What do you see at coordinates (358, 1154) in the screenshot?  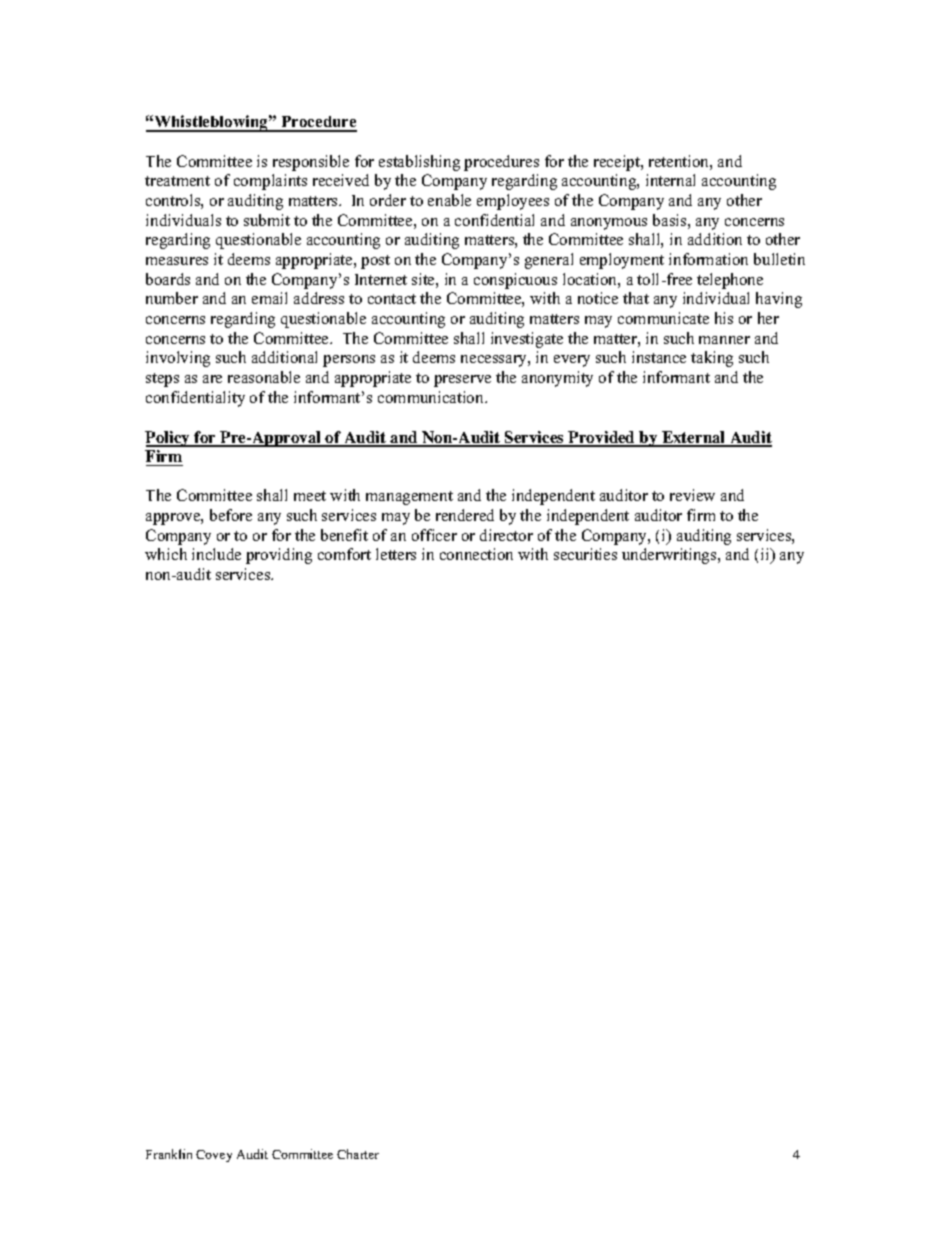 I see `Charter` at bounding box center [358, 1154].
